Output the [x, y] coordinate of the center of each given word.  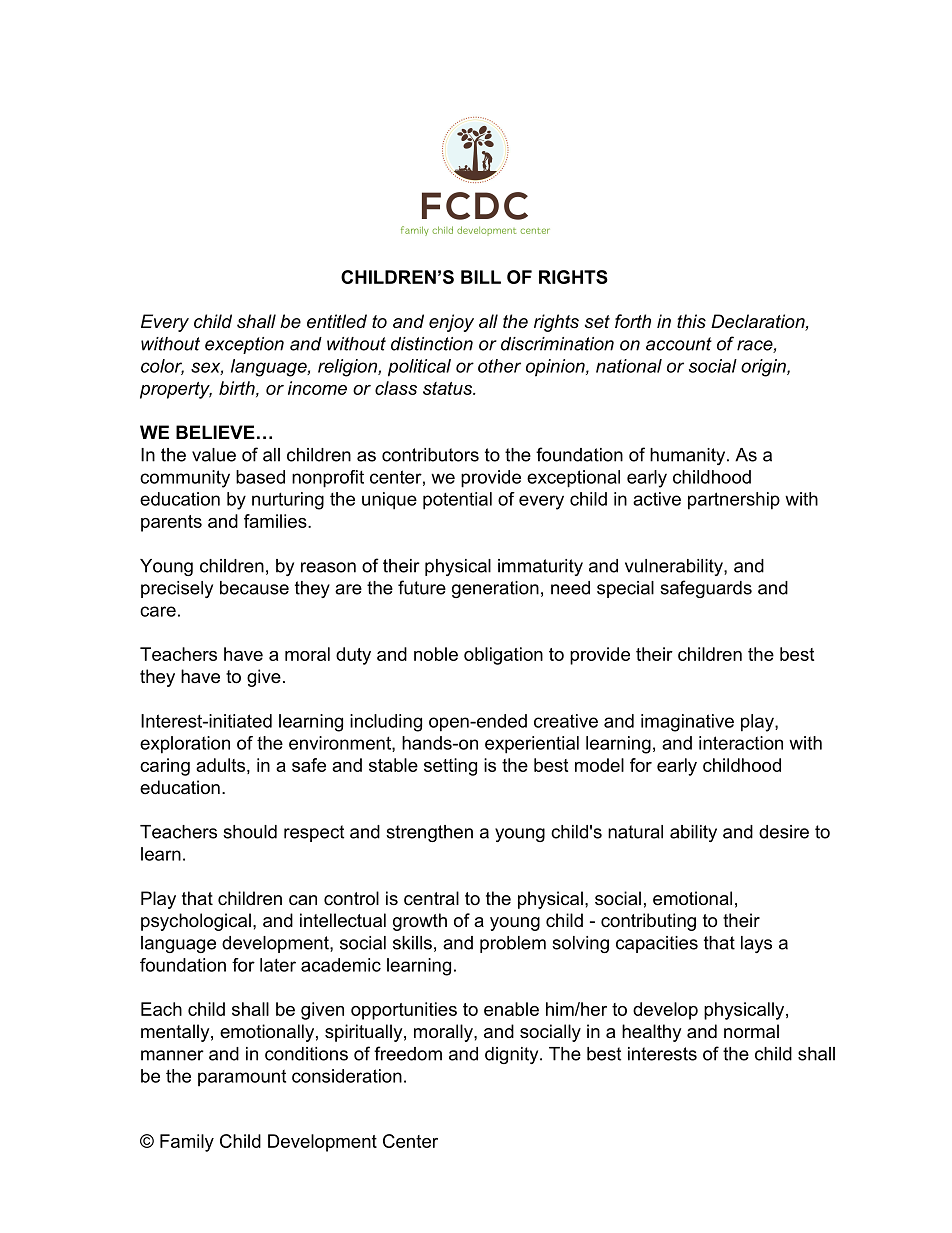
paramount [242, 1078]
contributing [648, 922]
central [431, 898]
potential [457, 501]
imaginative [687, 723]
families [276, 521]
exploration [185, 745]
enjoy [451, 323]
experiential [532, 745]
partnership [734, 501]
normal [751, 1031]
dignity [513, 1055]
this [691, 321]
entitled [337, 321]
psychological [196, 922]
